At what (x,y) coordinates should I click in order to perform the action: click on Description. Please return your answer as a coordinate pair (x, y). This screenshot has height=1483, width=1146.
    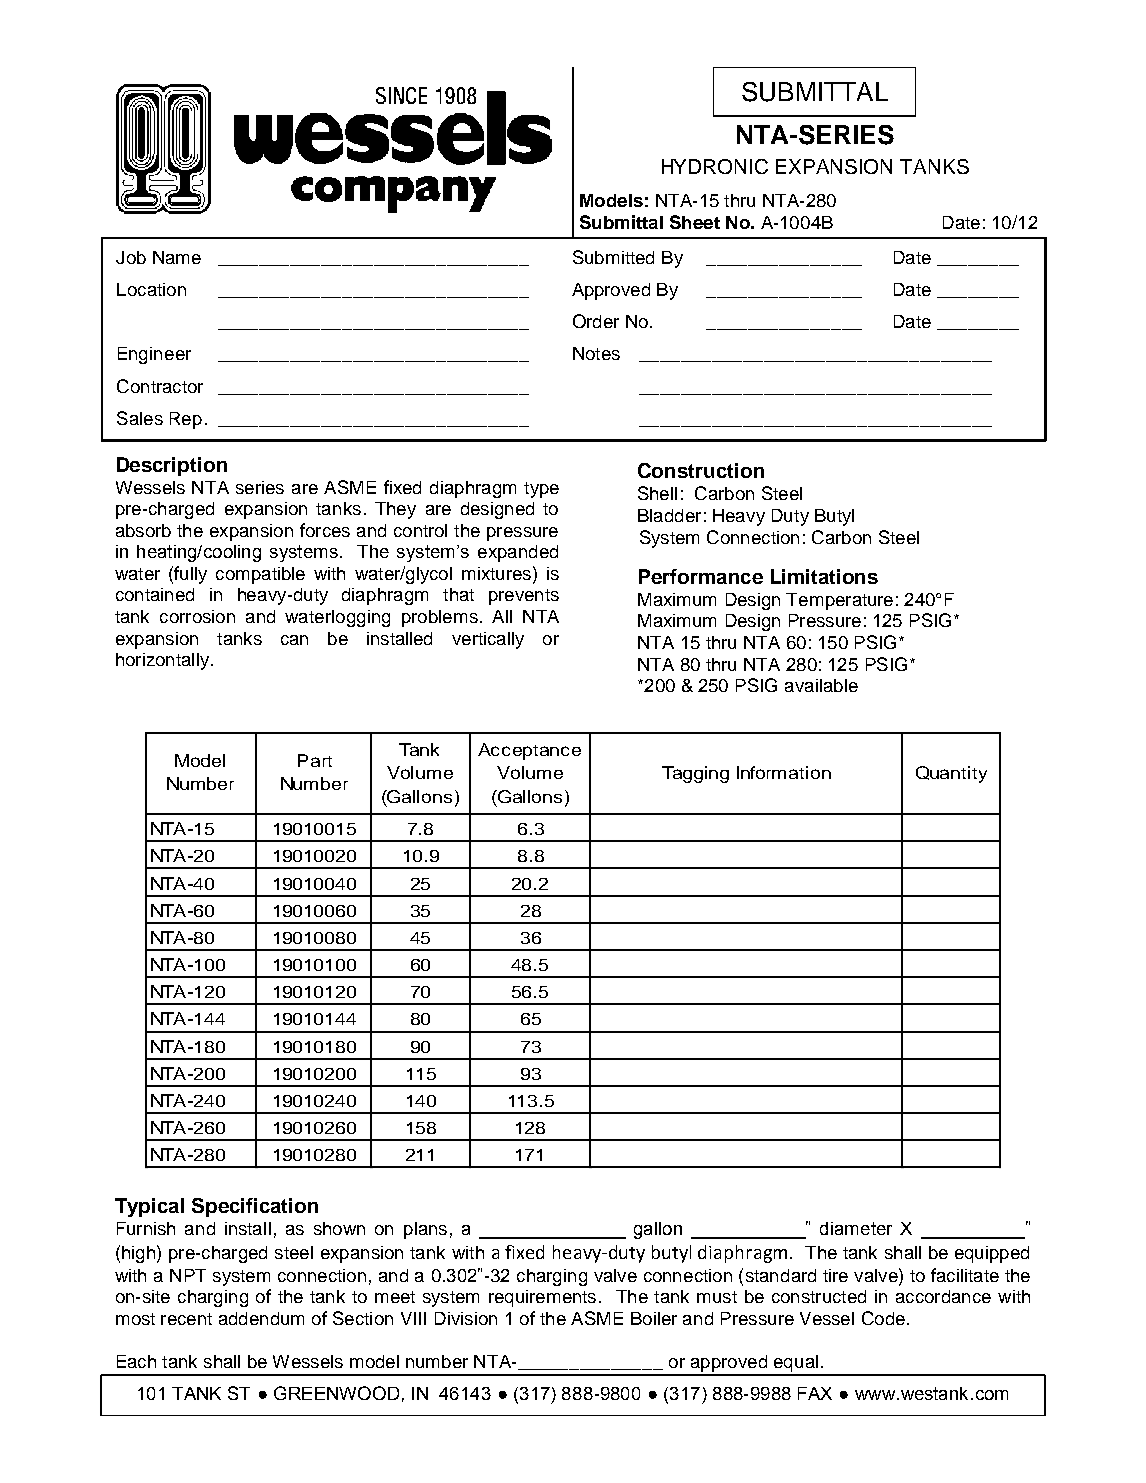
    Looking at the image, I should click on (172, 466).
